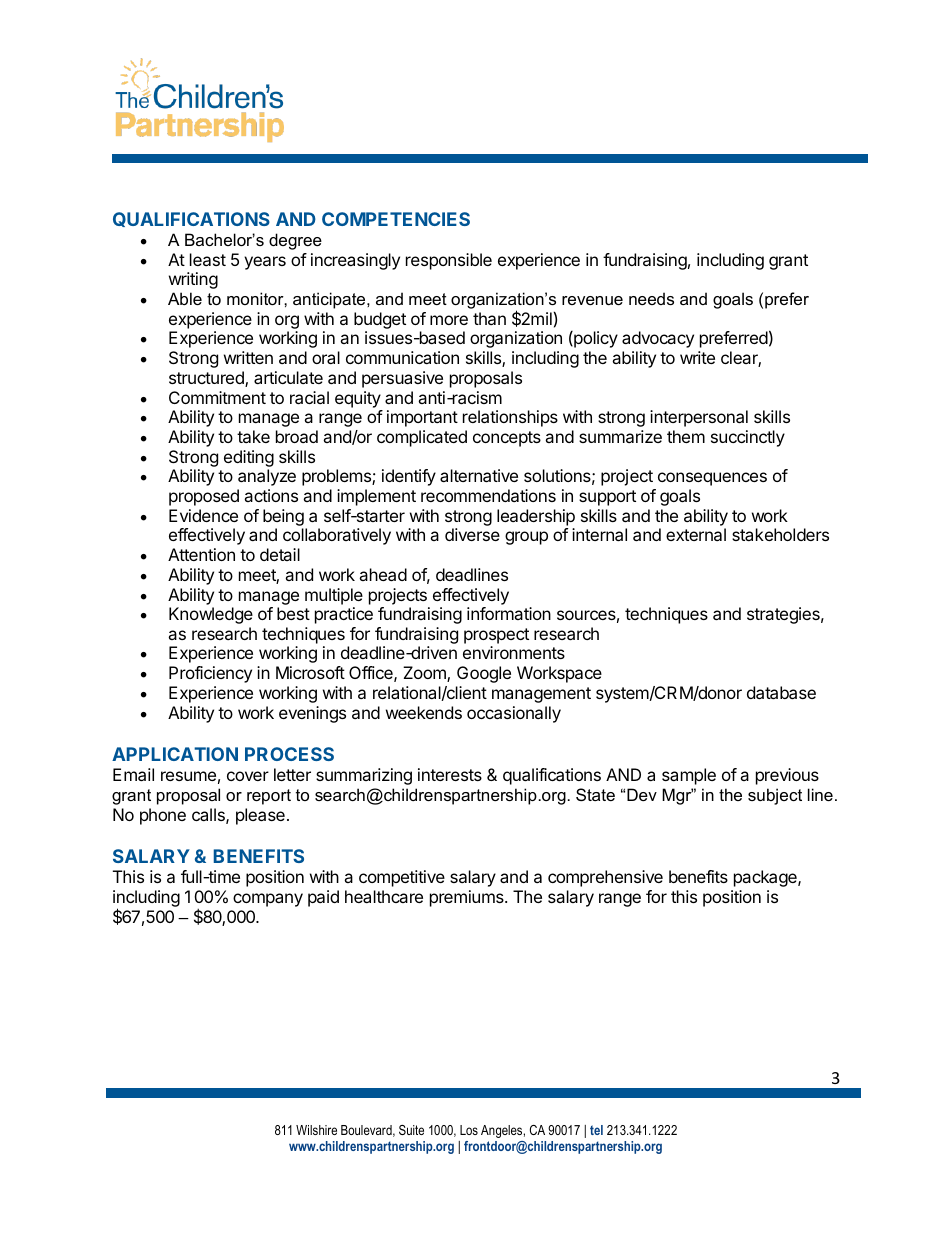 The image size is (952, 1233). Describe the element at coordinates (450, 774) in the image. I see `interests` at that location.
